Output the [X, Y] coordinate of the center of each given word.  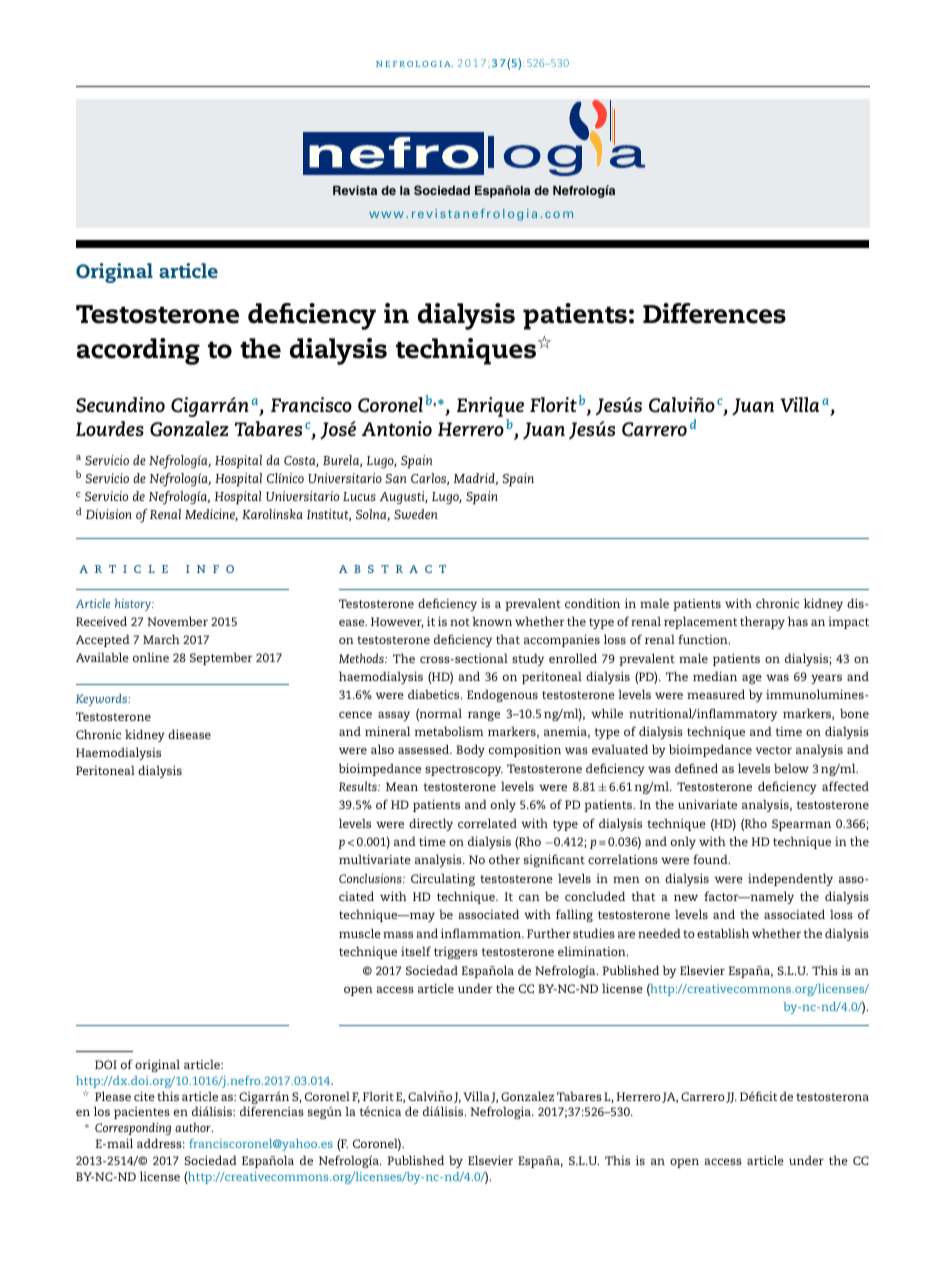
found [711, 859]
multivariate [375, 859]
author [194, 1127]
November [178, 621]
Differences [714, 313]
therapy [762, 622]
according [138, 351]
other [504, 859]
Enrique [490, 408]
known [492, 621]
